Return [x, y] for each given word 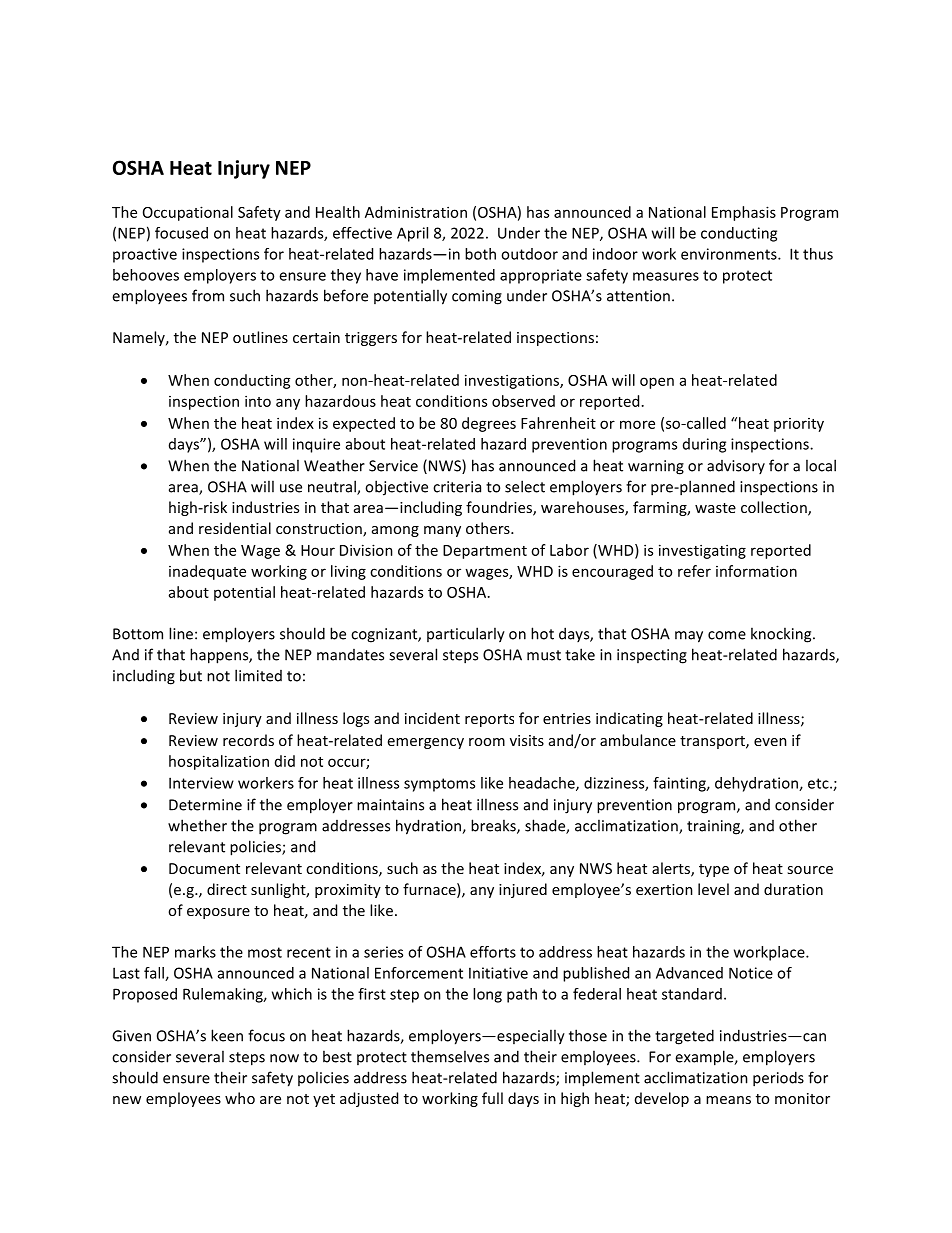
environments [730, 254]
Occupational [188, 213]
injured [523, 890]
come [727, 635]
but [191, 675]
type [714, 870]
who [240, 1098]
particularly [466, 635]
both [480, 254]
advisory [736, 467]
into [258, 401]
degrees [489, 424]
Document [204, 868]
